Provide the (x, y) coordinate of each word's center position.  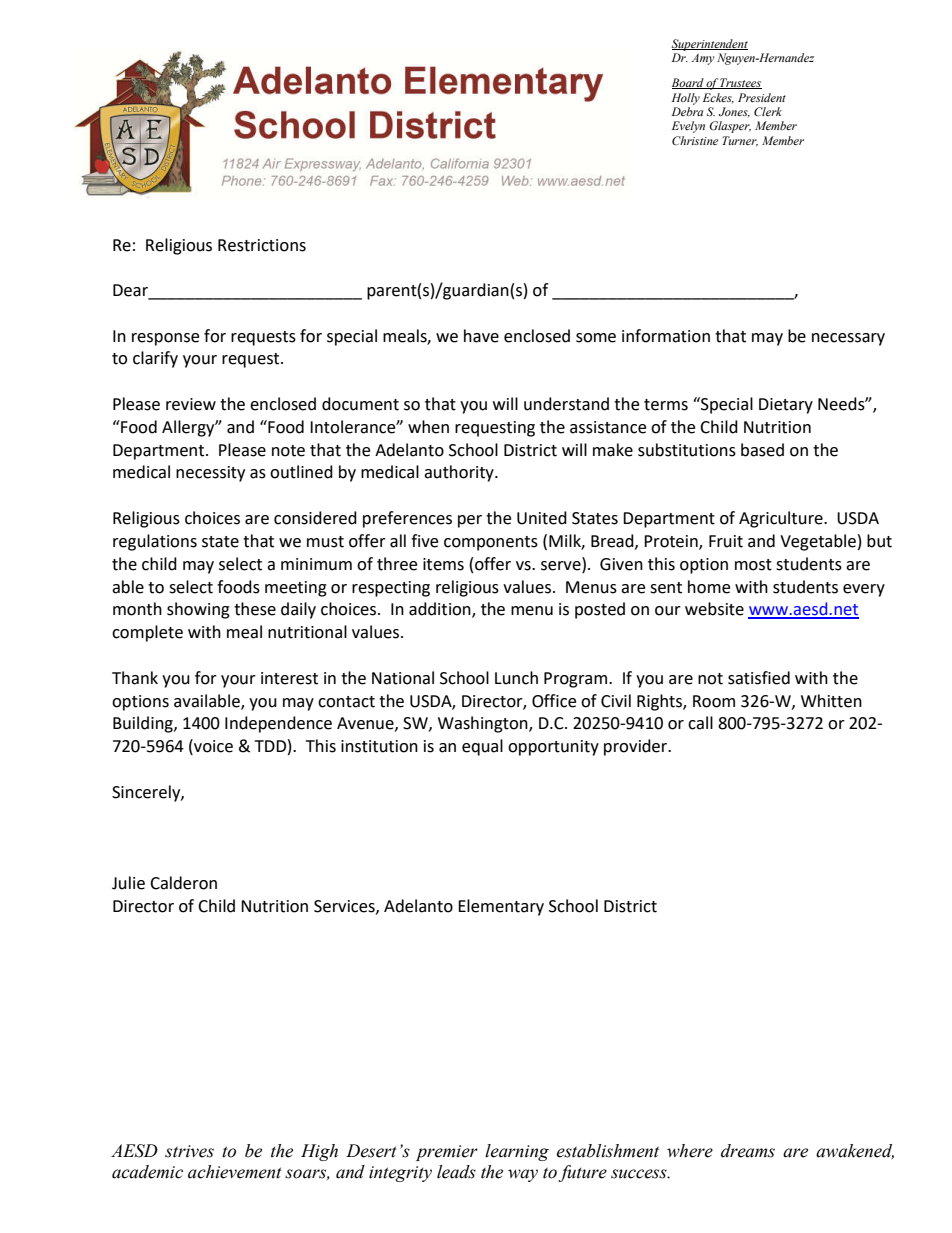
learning (517, 1152)
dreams (748, 1151)
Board (689, 83)
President (762, 97)
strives (189, 1151)
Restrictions (262, 245)
